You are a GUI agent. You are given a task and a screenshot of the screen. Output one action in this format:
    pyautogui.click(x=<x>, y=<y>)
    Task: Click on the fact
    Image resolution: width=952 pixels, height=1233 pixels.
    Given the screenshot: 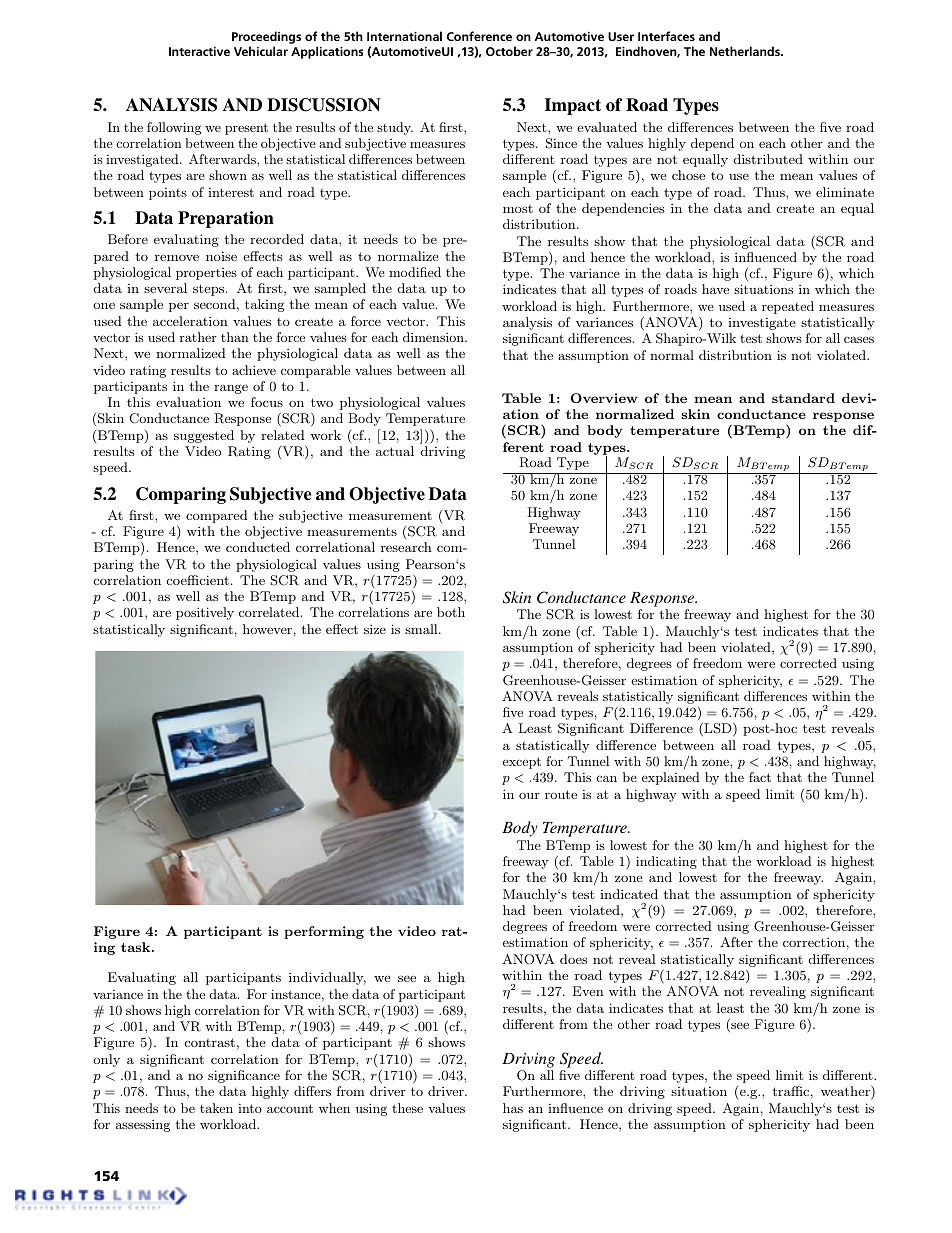 What is the action you would take?
    pyautogui.click(x=760, y=777)
